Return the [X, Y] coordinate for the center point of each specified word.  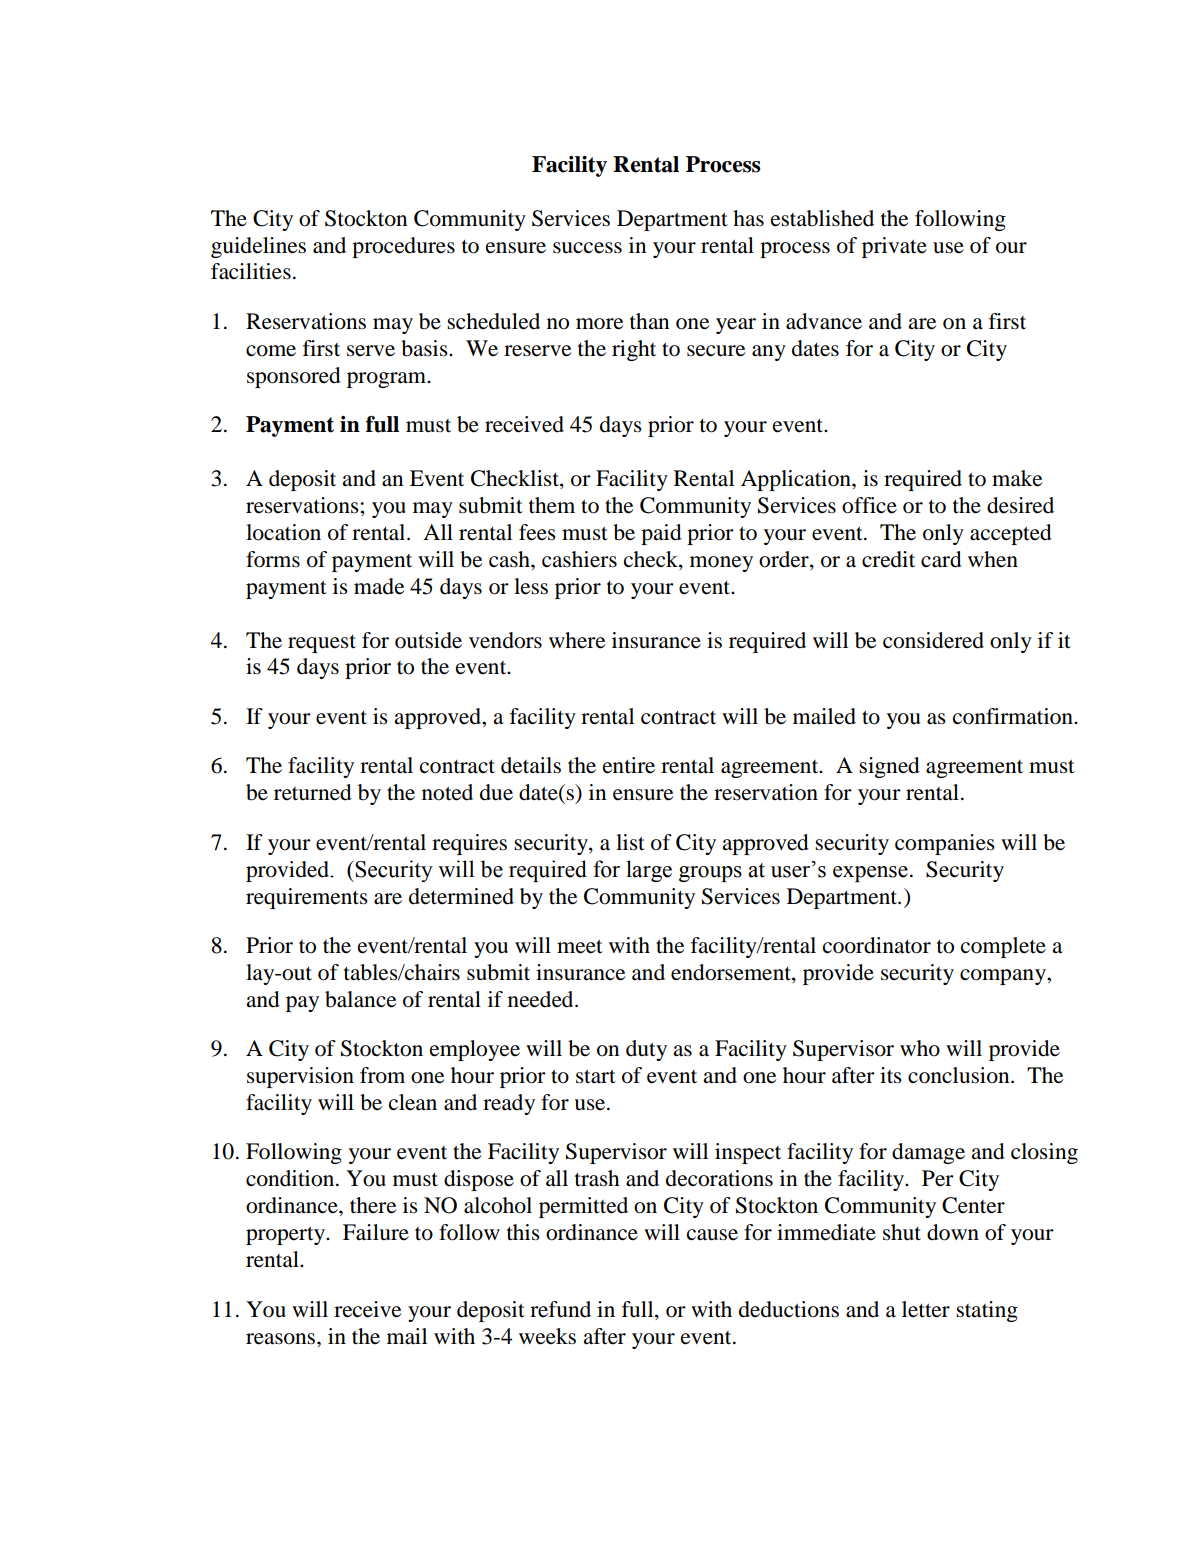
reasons [282, 1339]
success [587, 248]
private [894, 247]
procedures [403, 247]
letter [926, 1309]
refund [560, 1309]
